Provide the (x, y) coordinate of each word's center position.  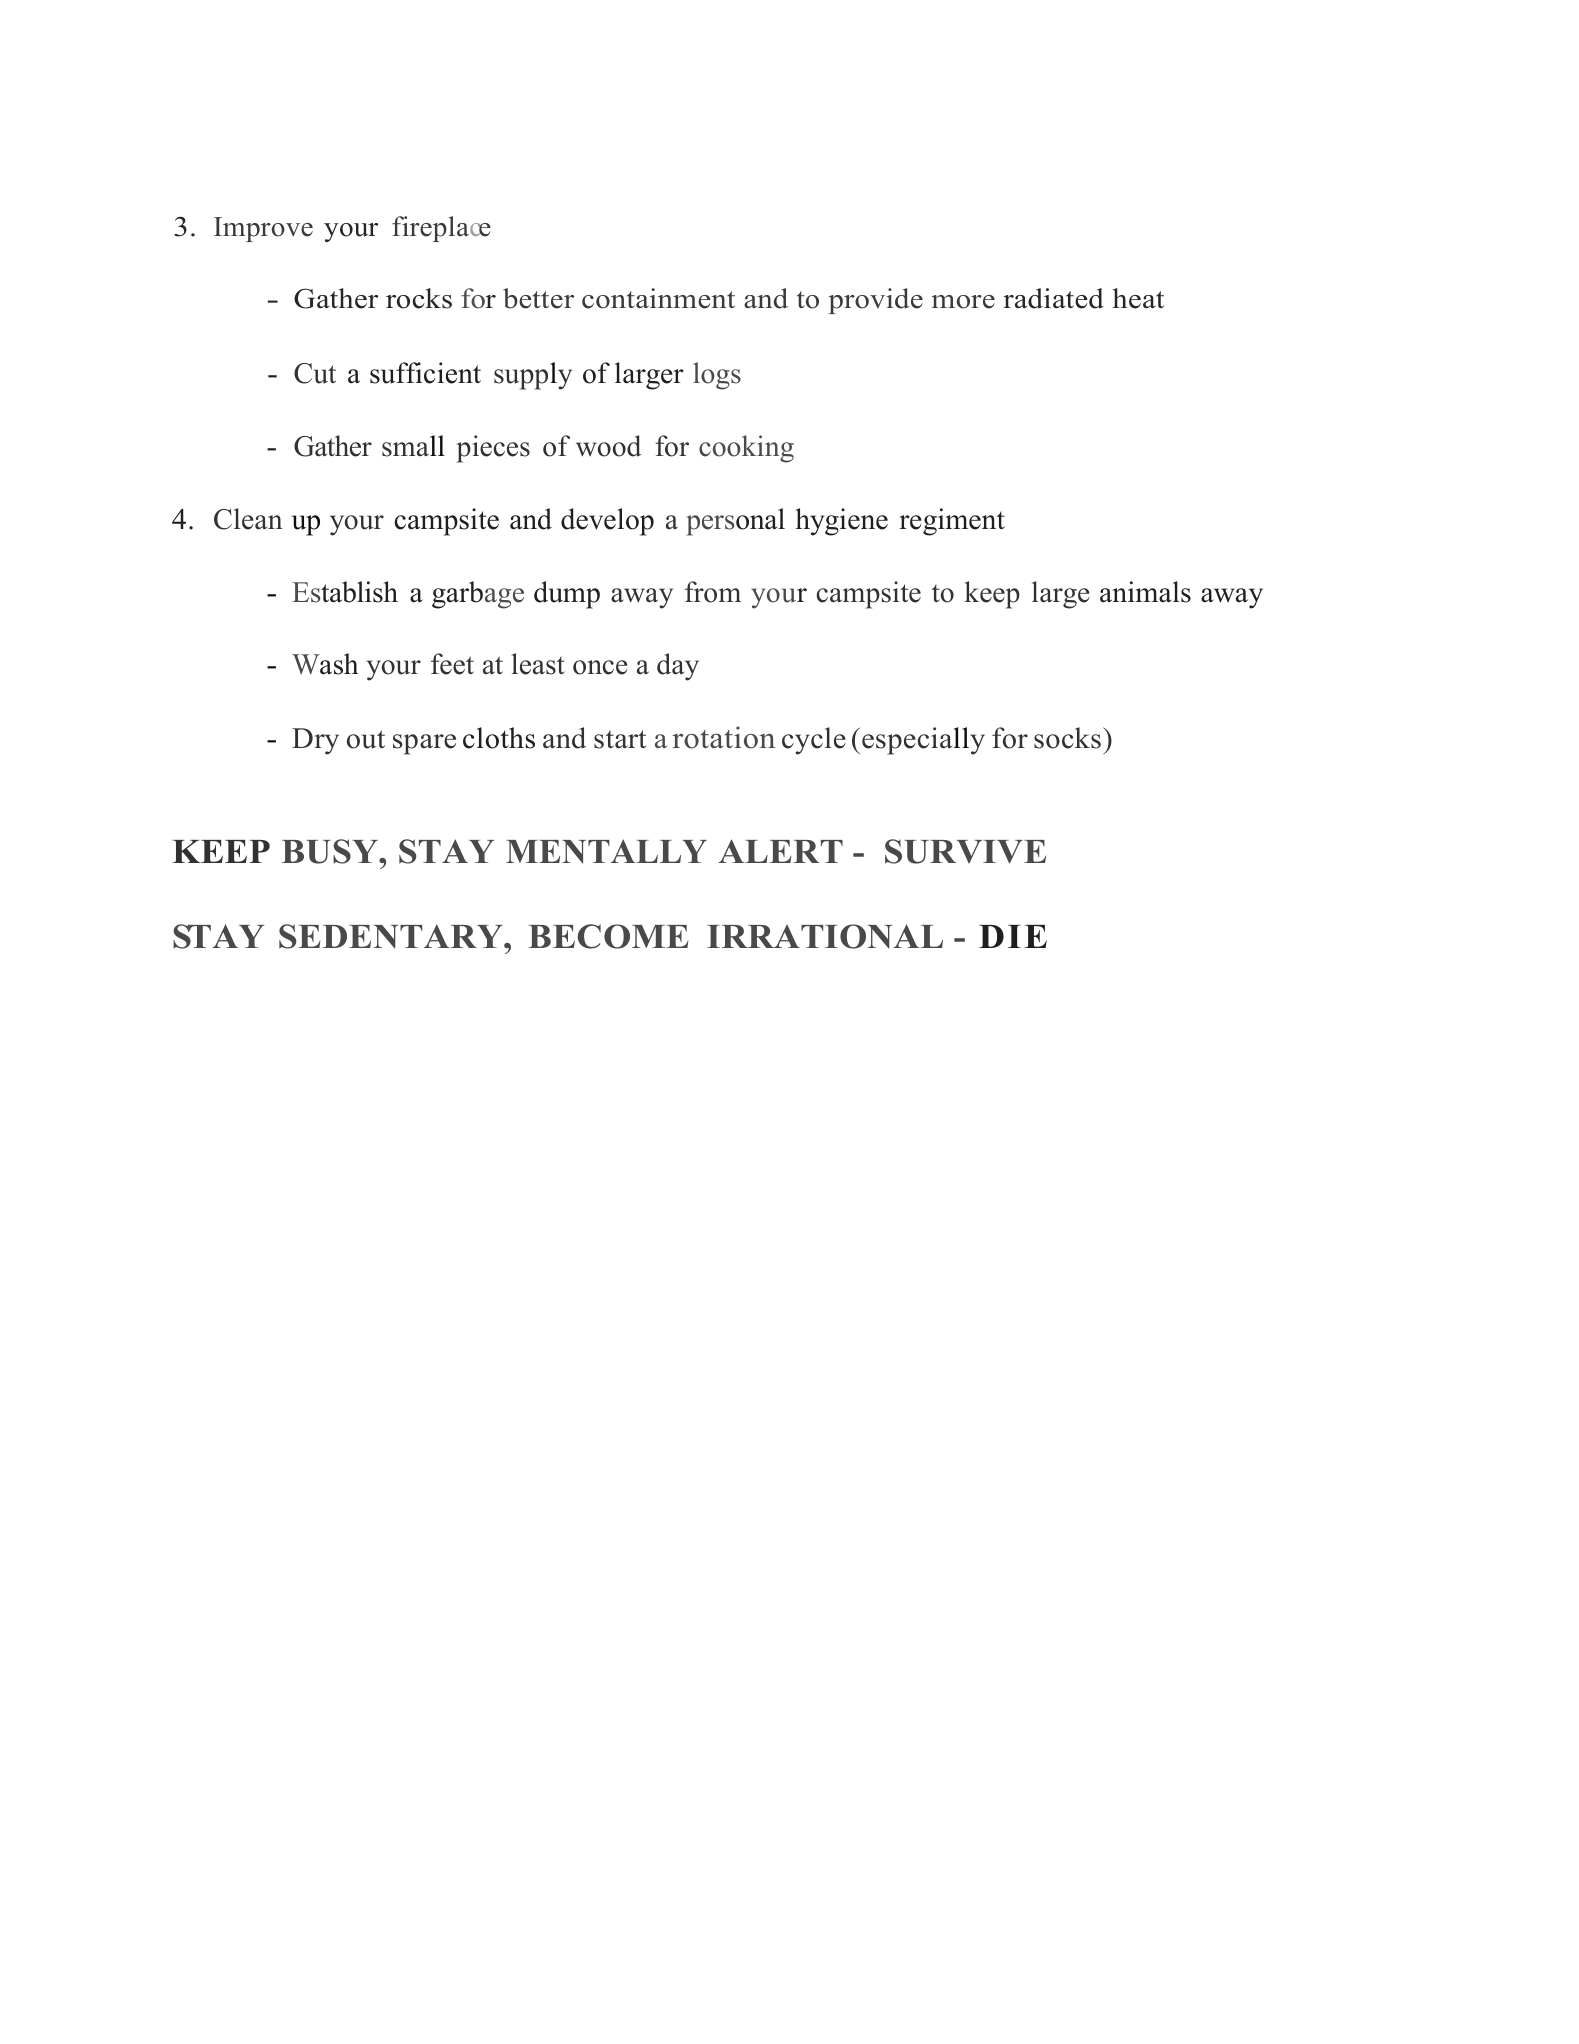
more (963, 302)
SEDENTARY (392, 936)
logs (717, 376)
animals (1145, 592)
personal (735, 522)
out (366, 739)
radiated (1053, 298)
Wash (325, 664)
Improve (263, 229)
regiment (952, 522)
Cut (315, 373)
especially (923, 741)
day (678, 667)
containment (658, 298)
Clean (248, 519)
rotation (723, 737)
